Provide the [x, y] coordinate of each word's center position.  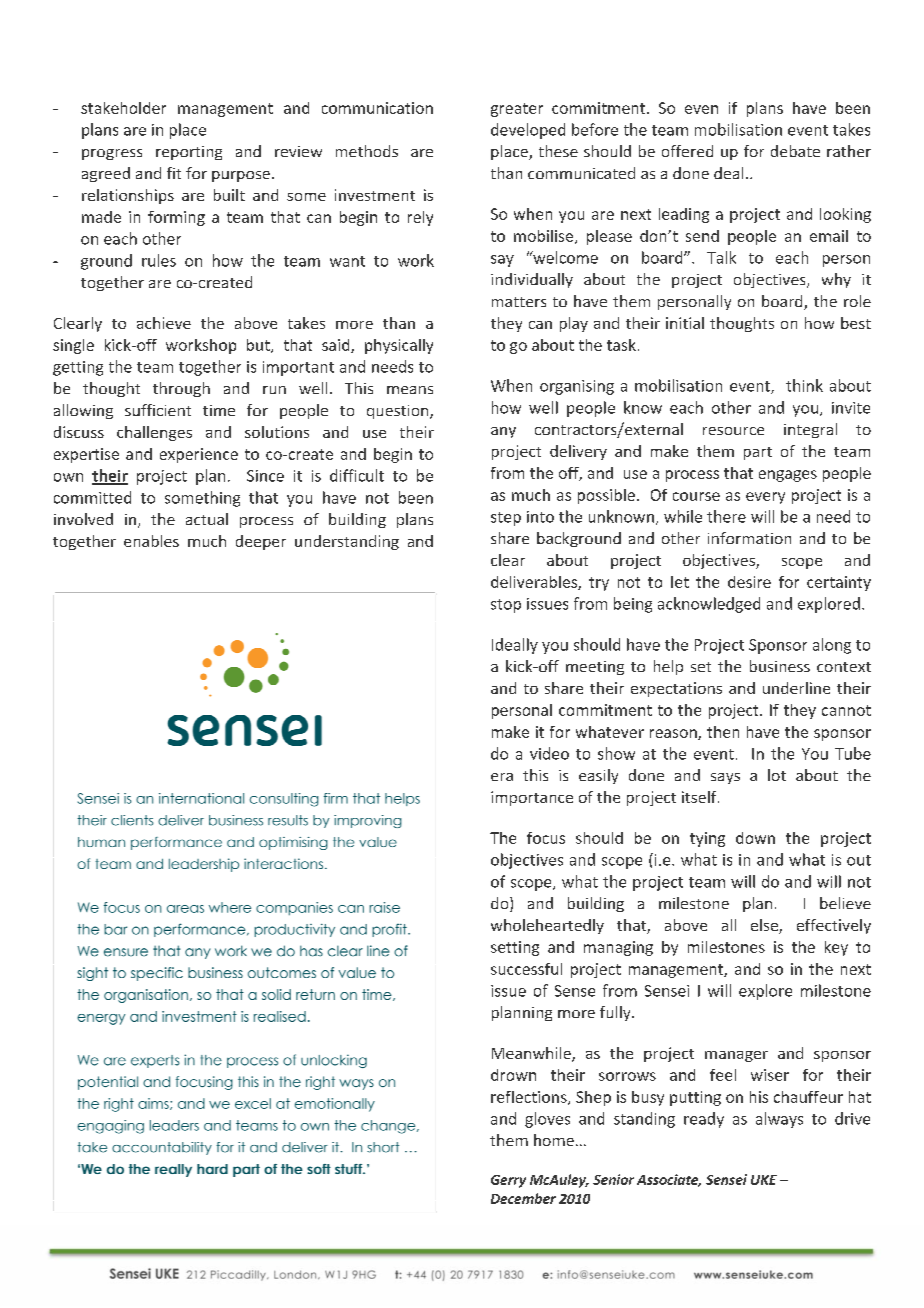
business [780, 666]
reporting [189, 153]
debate [795, 151]
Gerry [508, 1181]
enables [151, 541]
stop [506, 606]
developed [528, 131]
